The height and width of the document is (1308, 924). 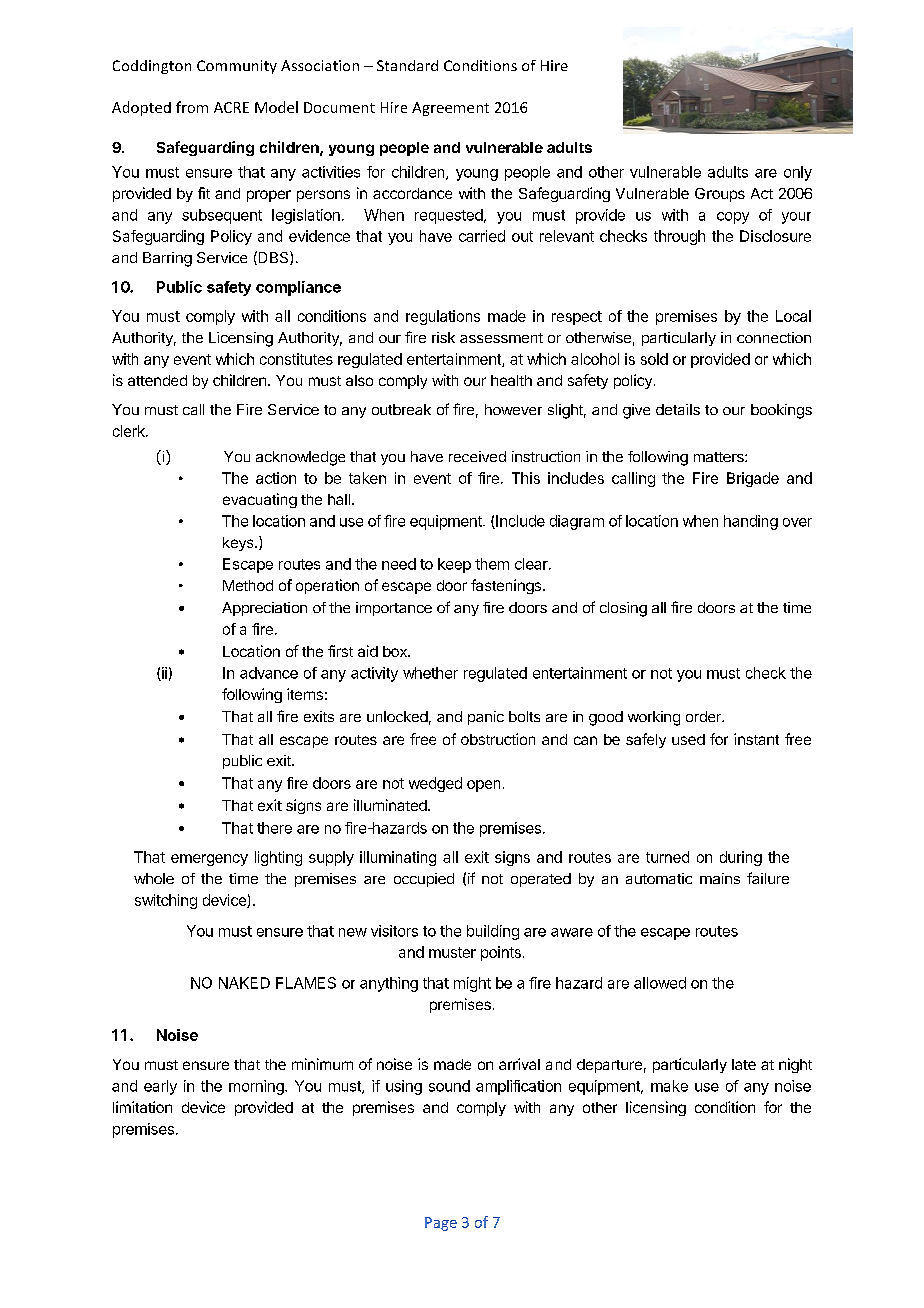 What do you see at coordinates (260, 500) in the document?
I see `evacuating` at bounding box center [260, 500].
